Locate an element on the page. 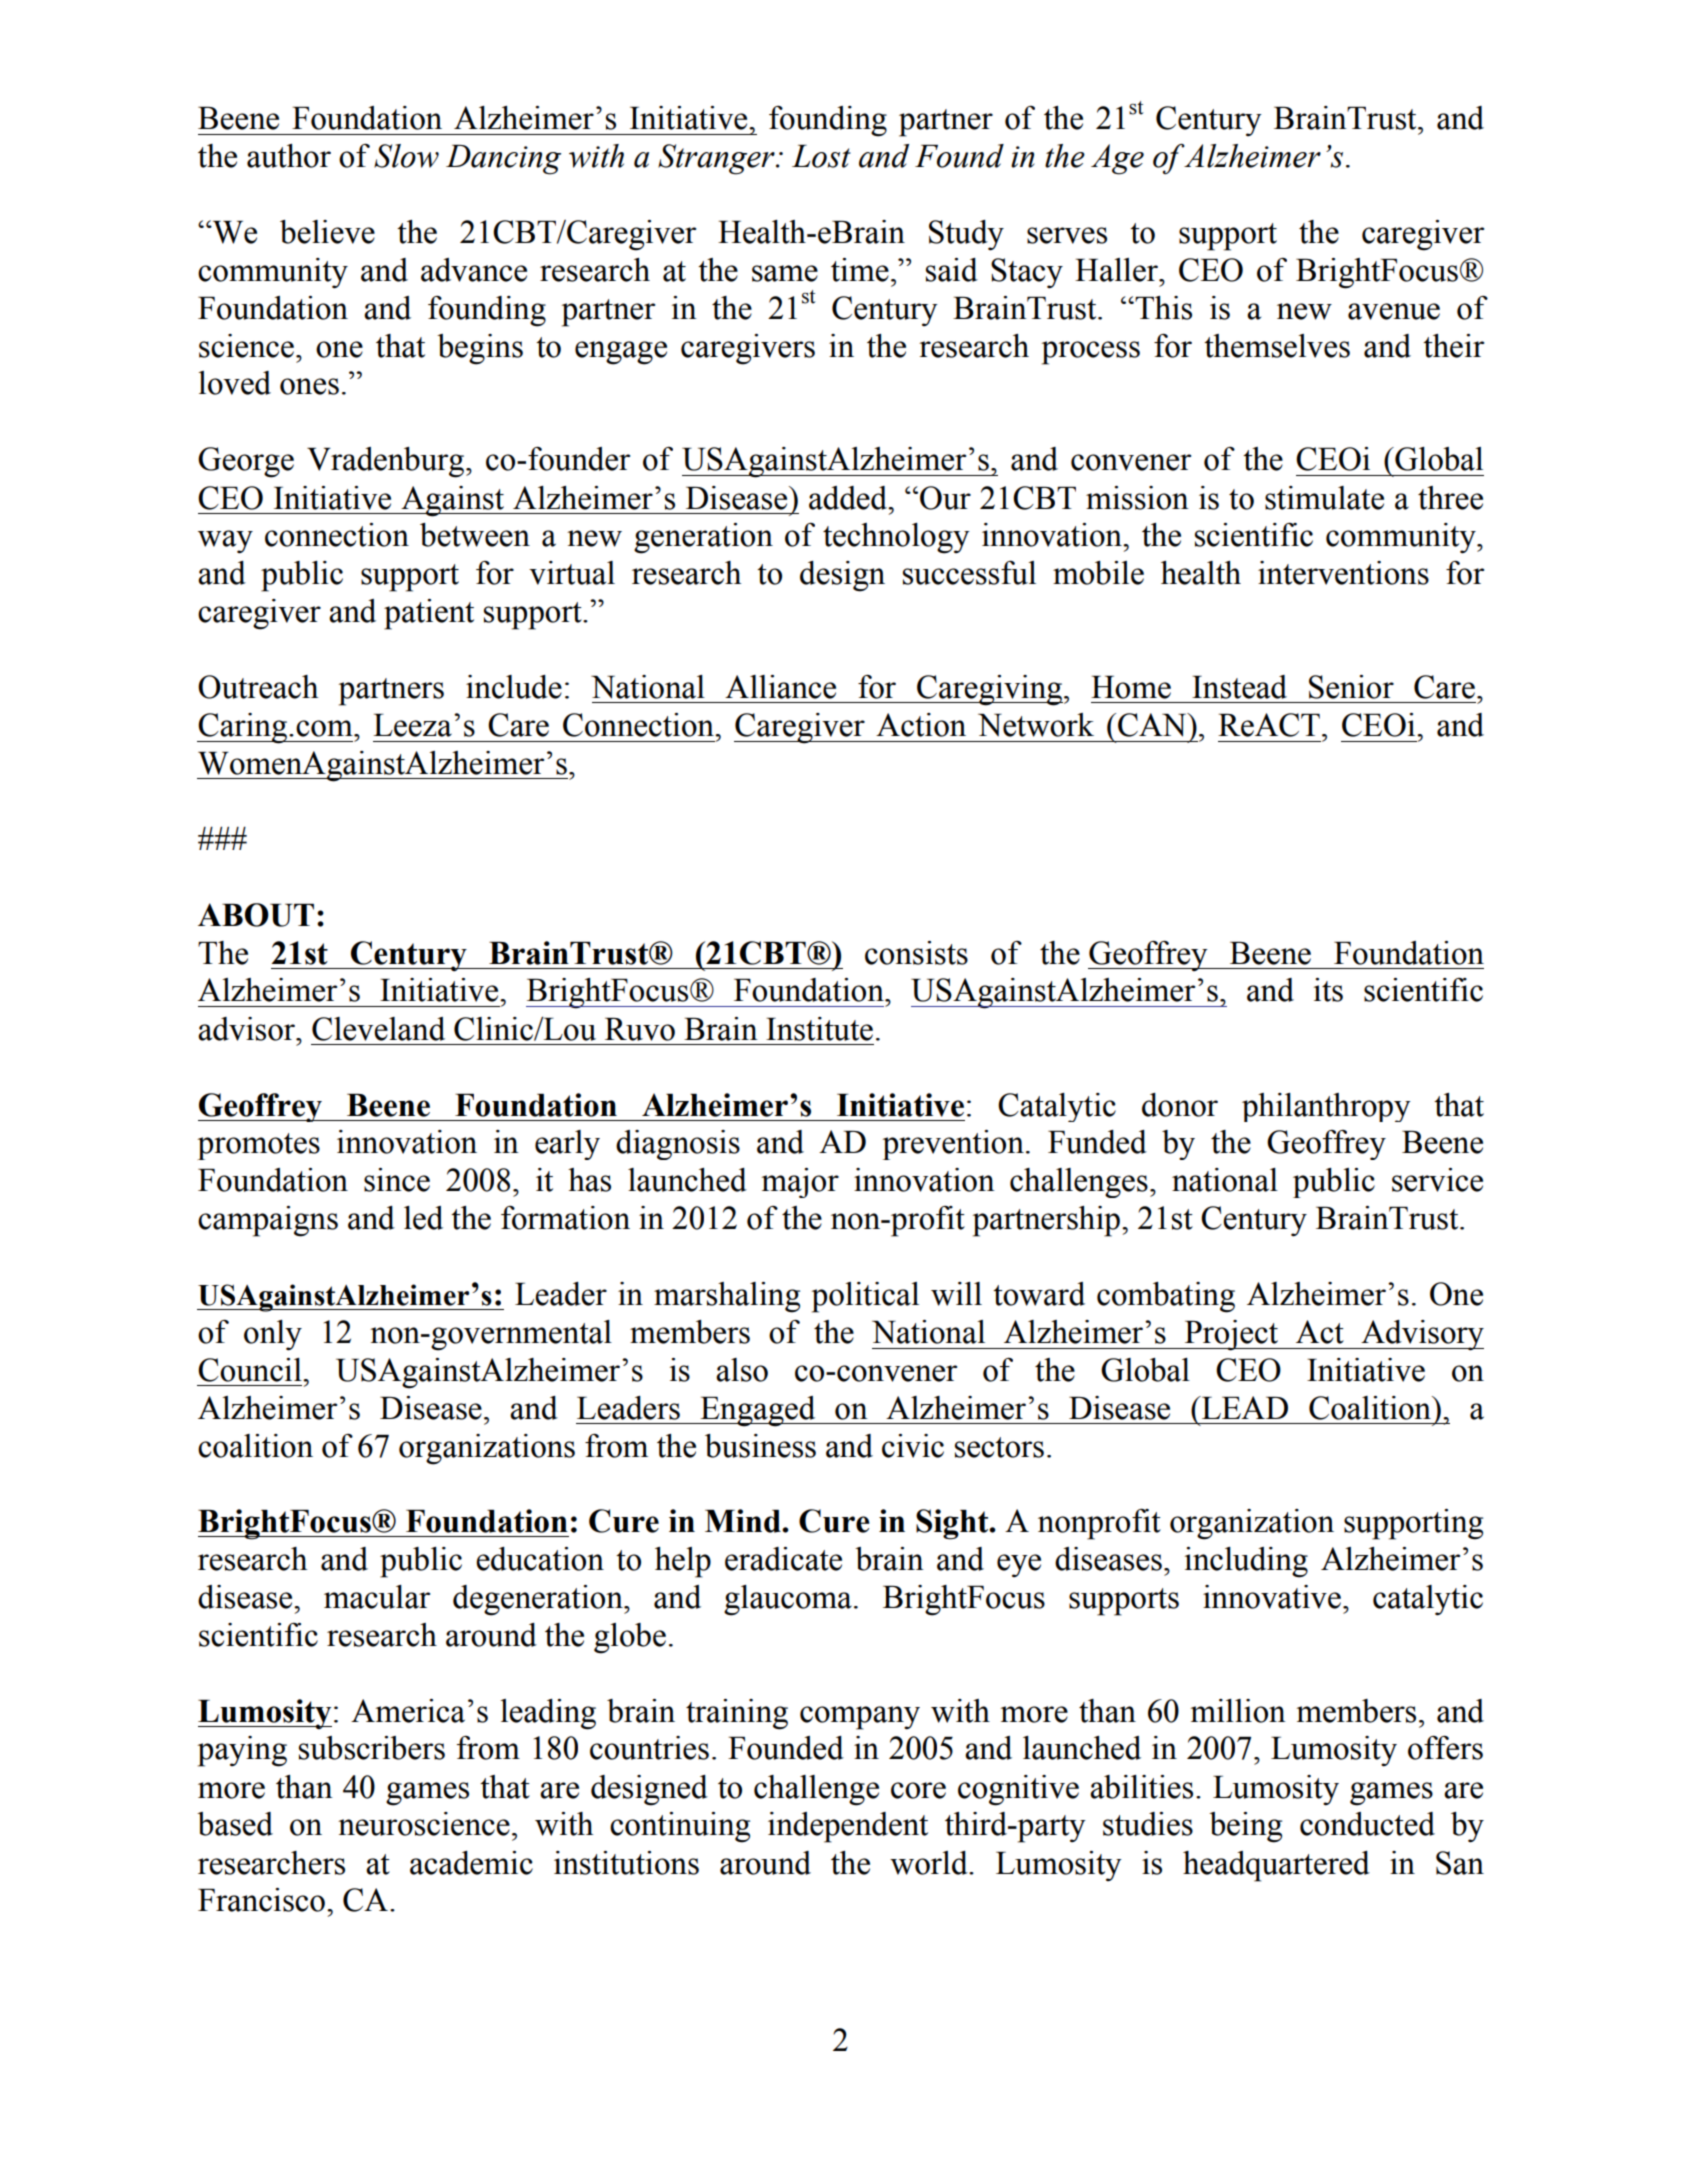 This image has width=1682, height=2177. philanthropy is located at coordinates (1326, 1107).
